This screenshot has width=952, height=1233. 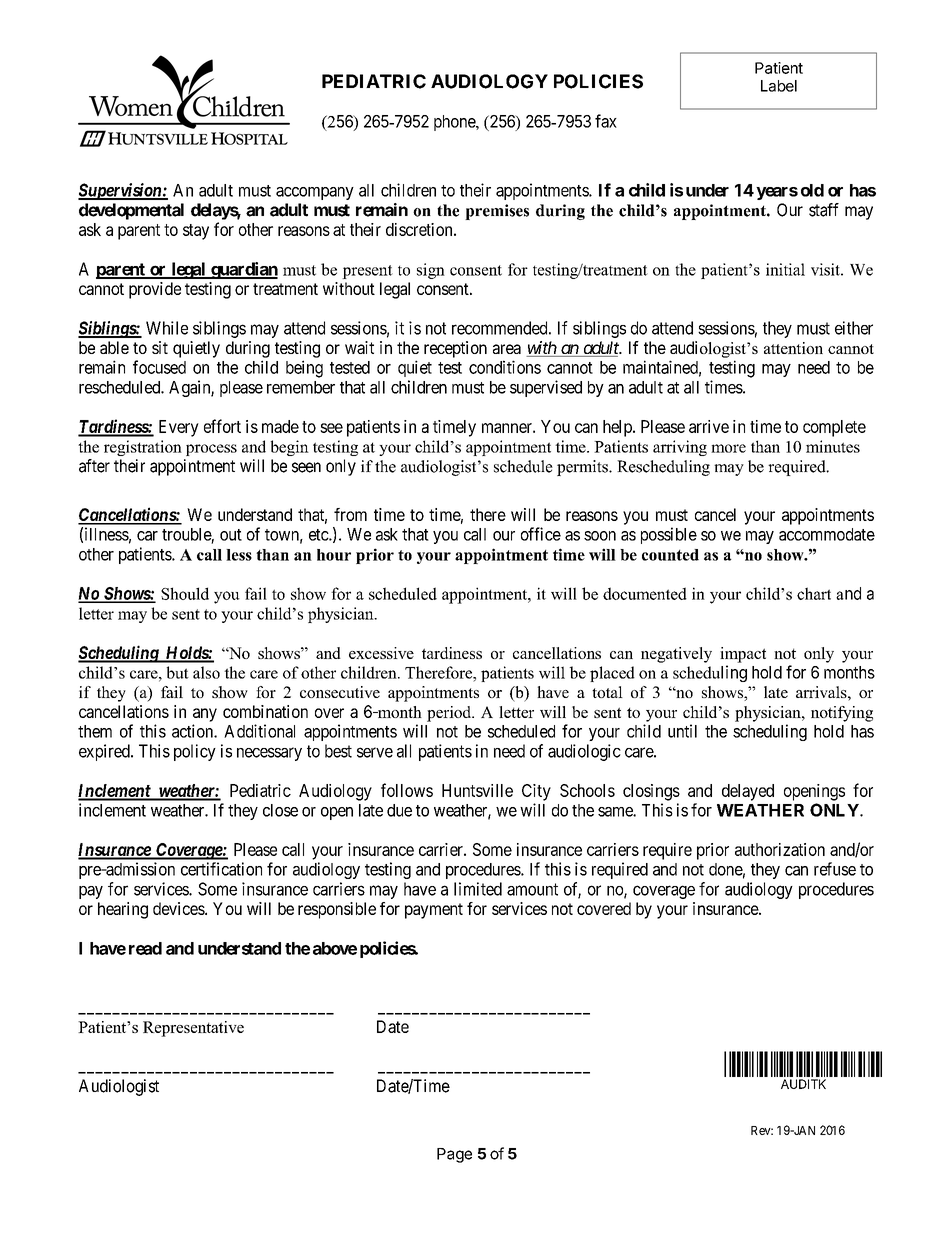 I want to click on policy, so click(x=195, y=752).
